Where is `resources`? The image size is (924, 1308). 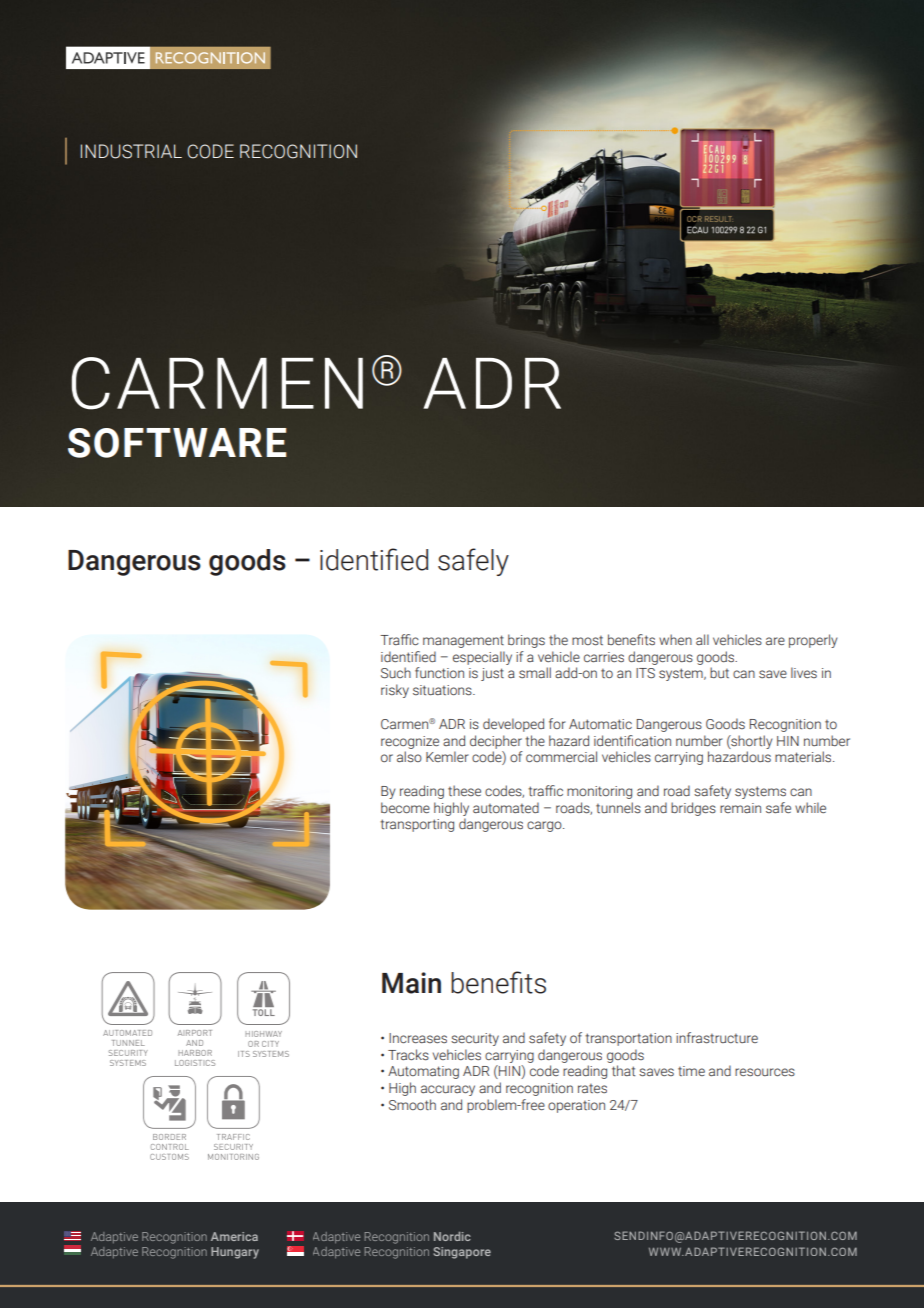 resources is located at coordinates (765, 1072).
